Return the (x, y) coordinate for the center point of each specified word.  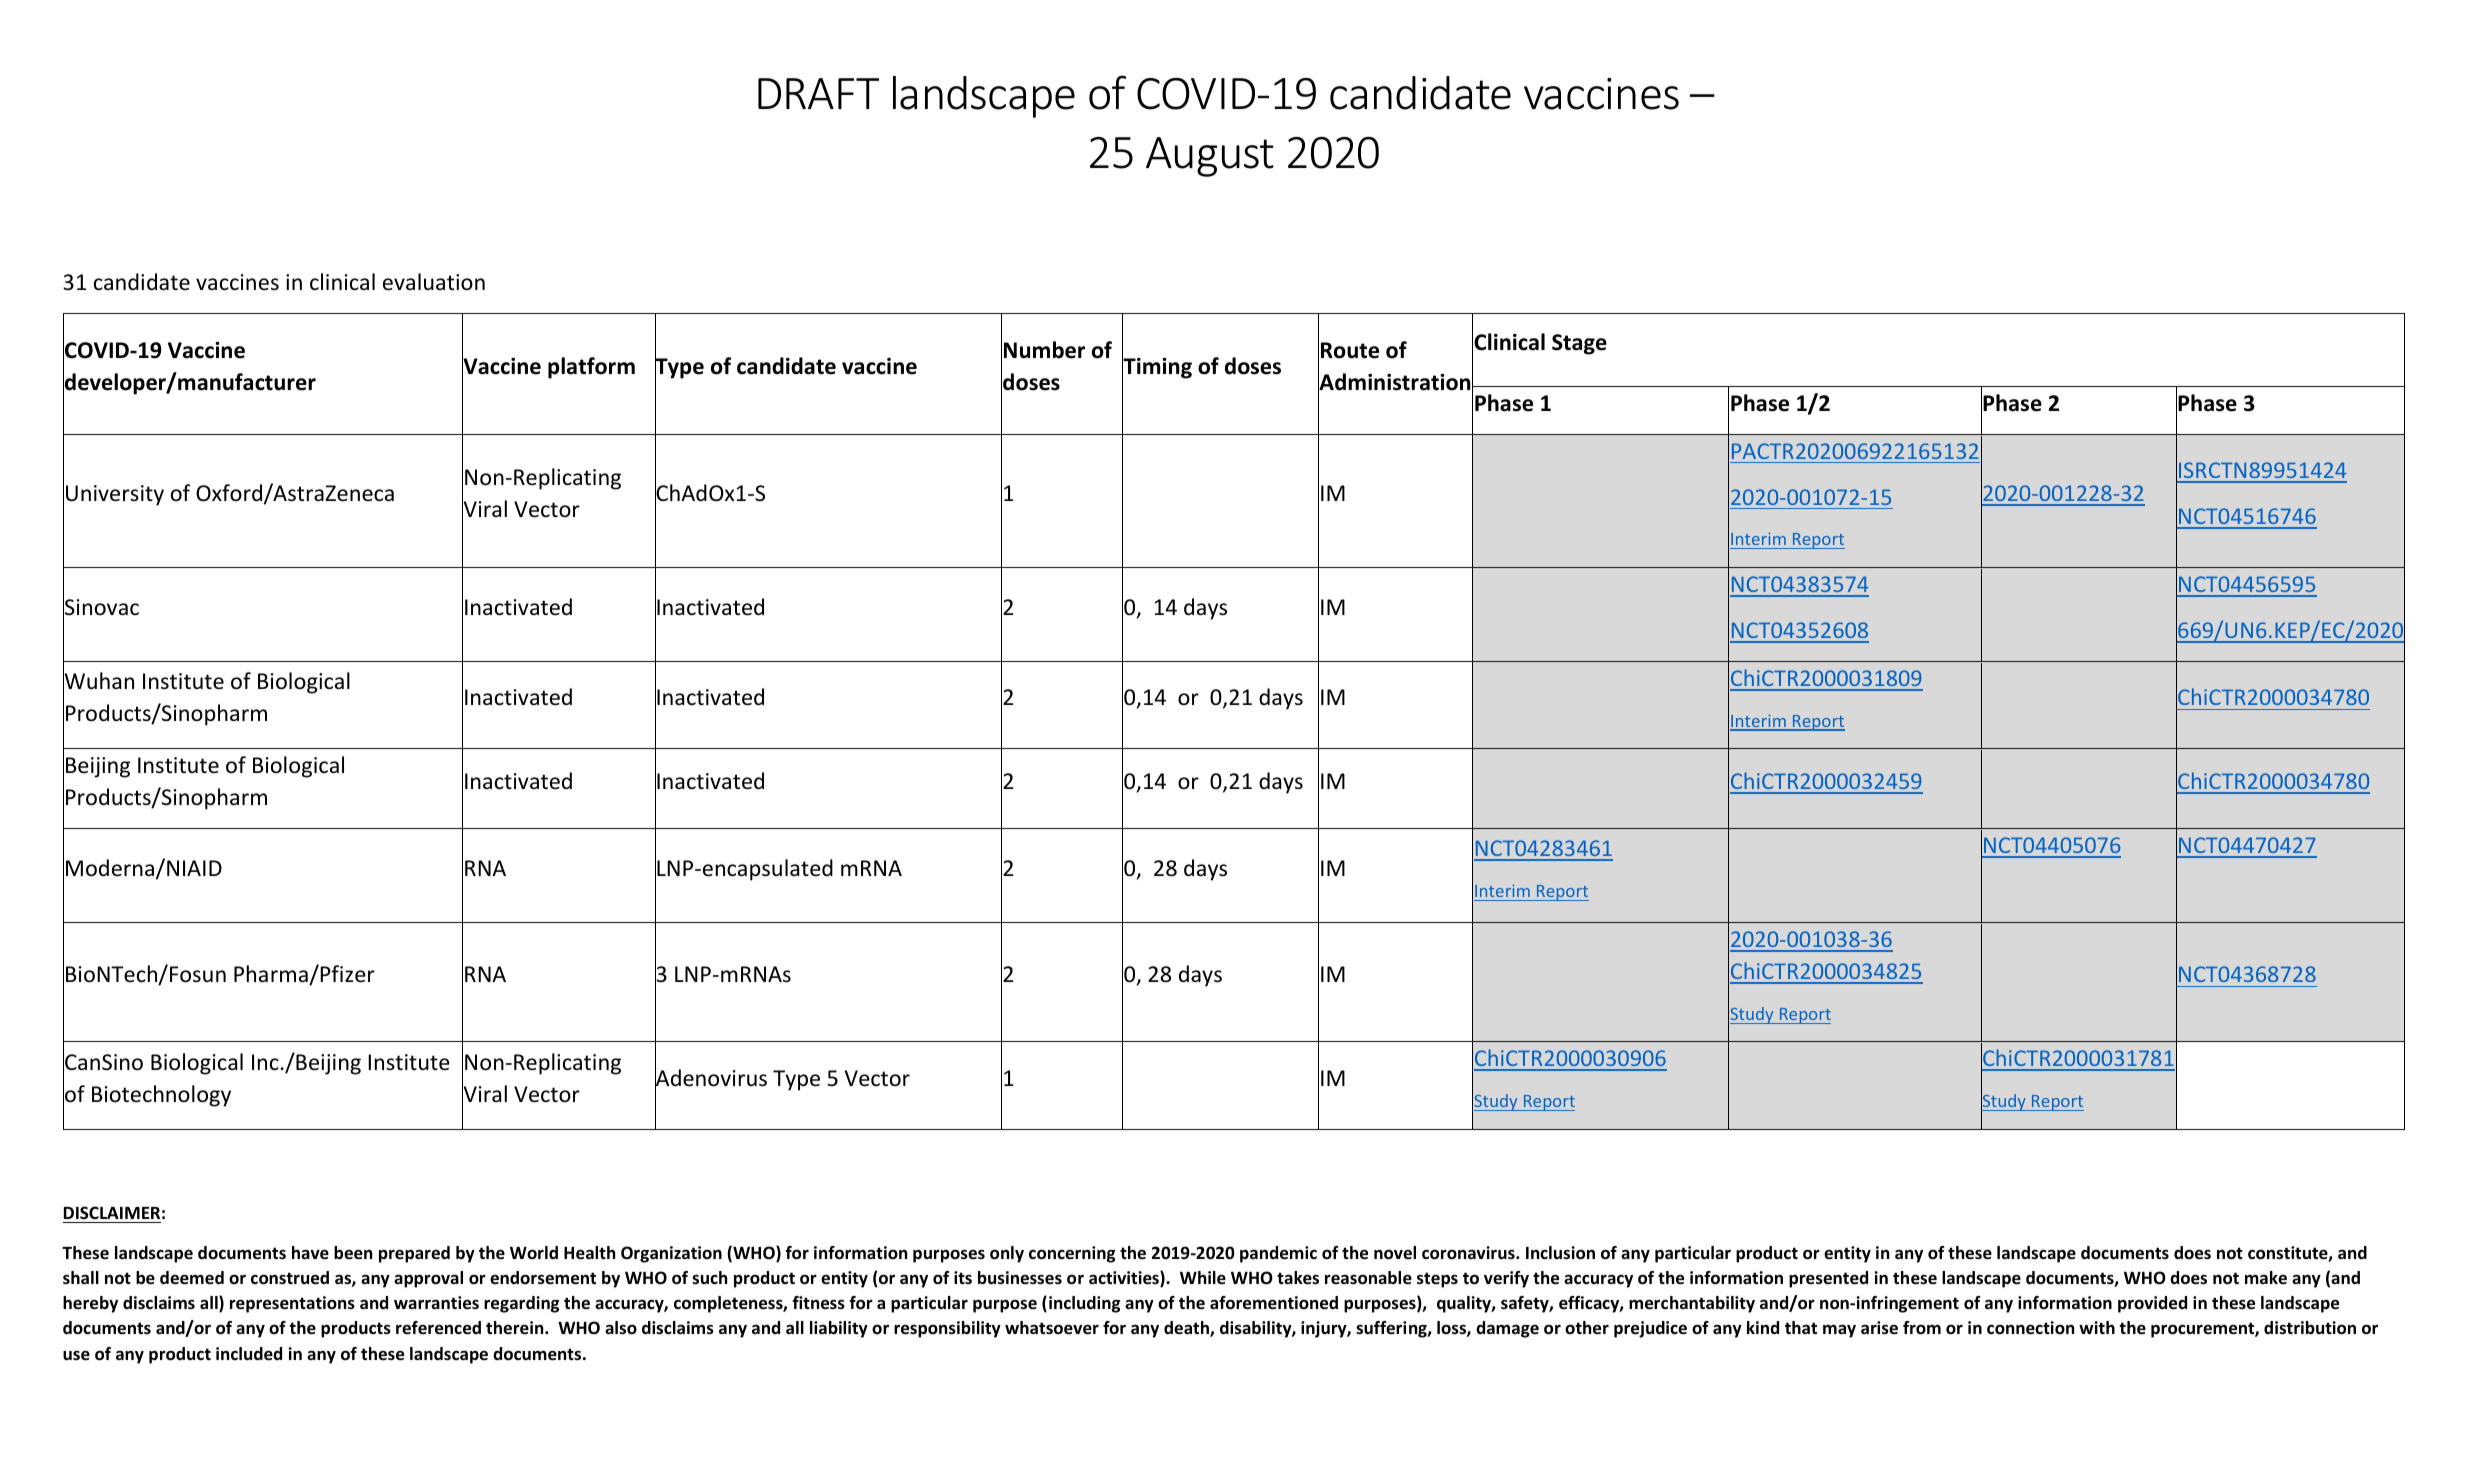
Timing (1157, 368)
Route (1350, 350)
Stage (1579, 344)
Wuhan (98, 682)
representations (292, 1304)
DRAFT (818, 93)
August (1210, 157)
